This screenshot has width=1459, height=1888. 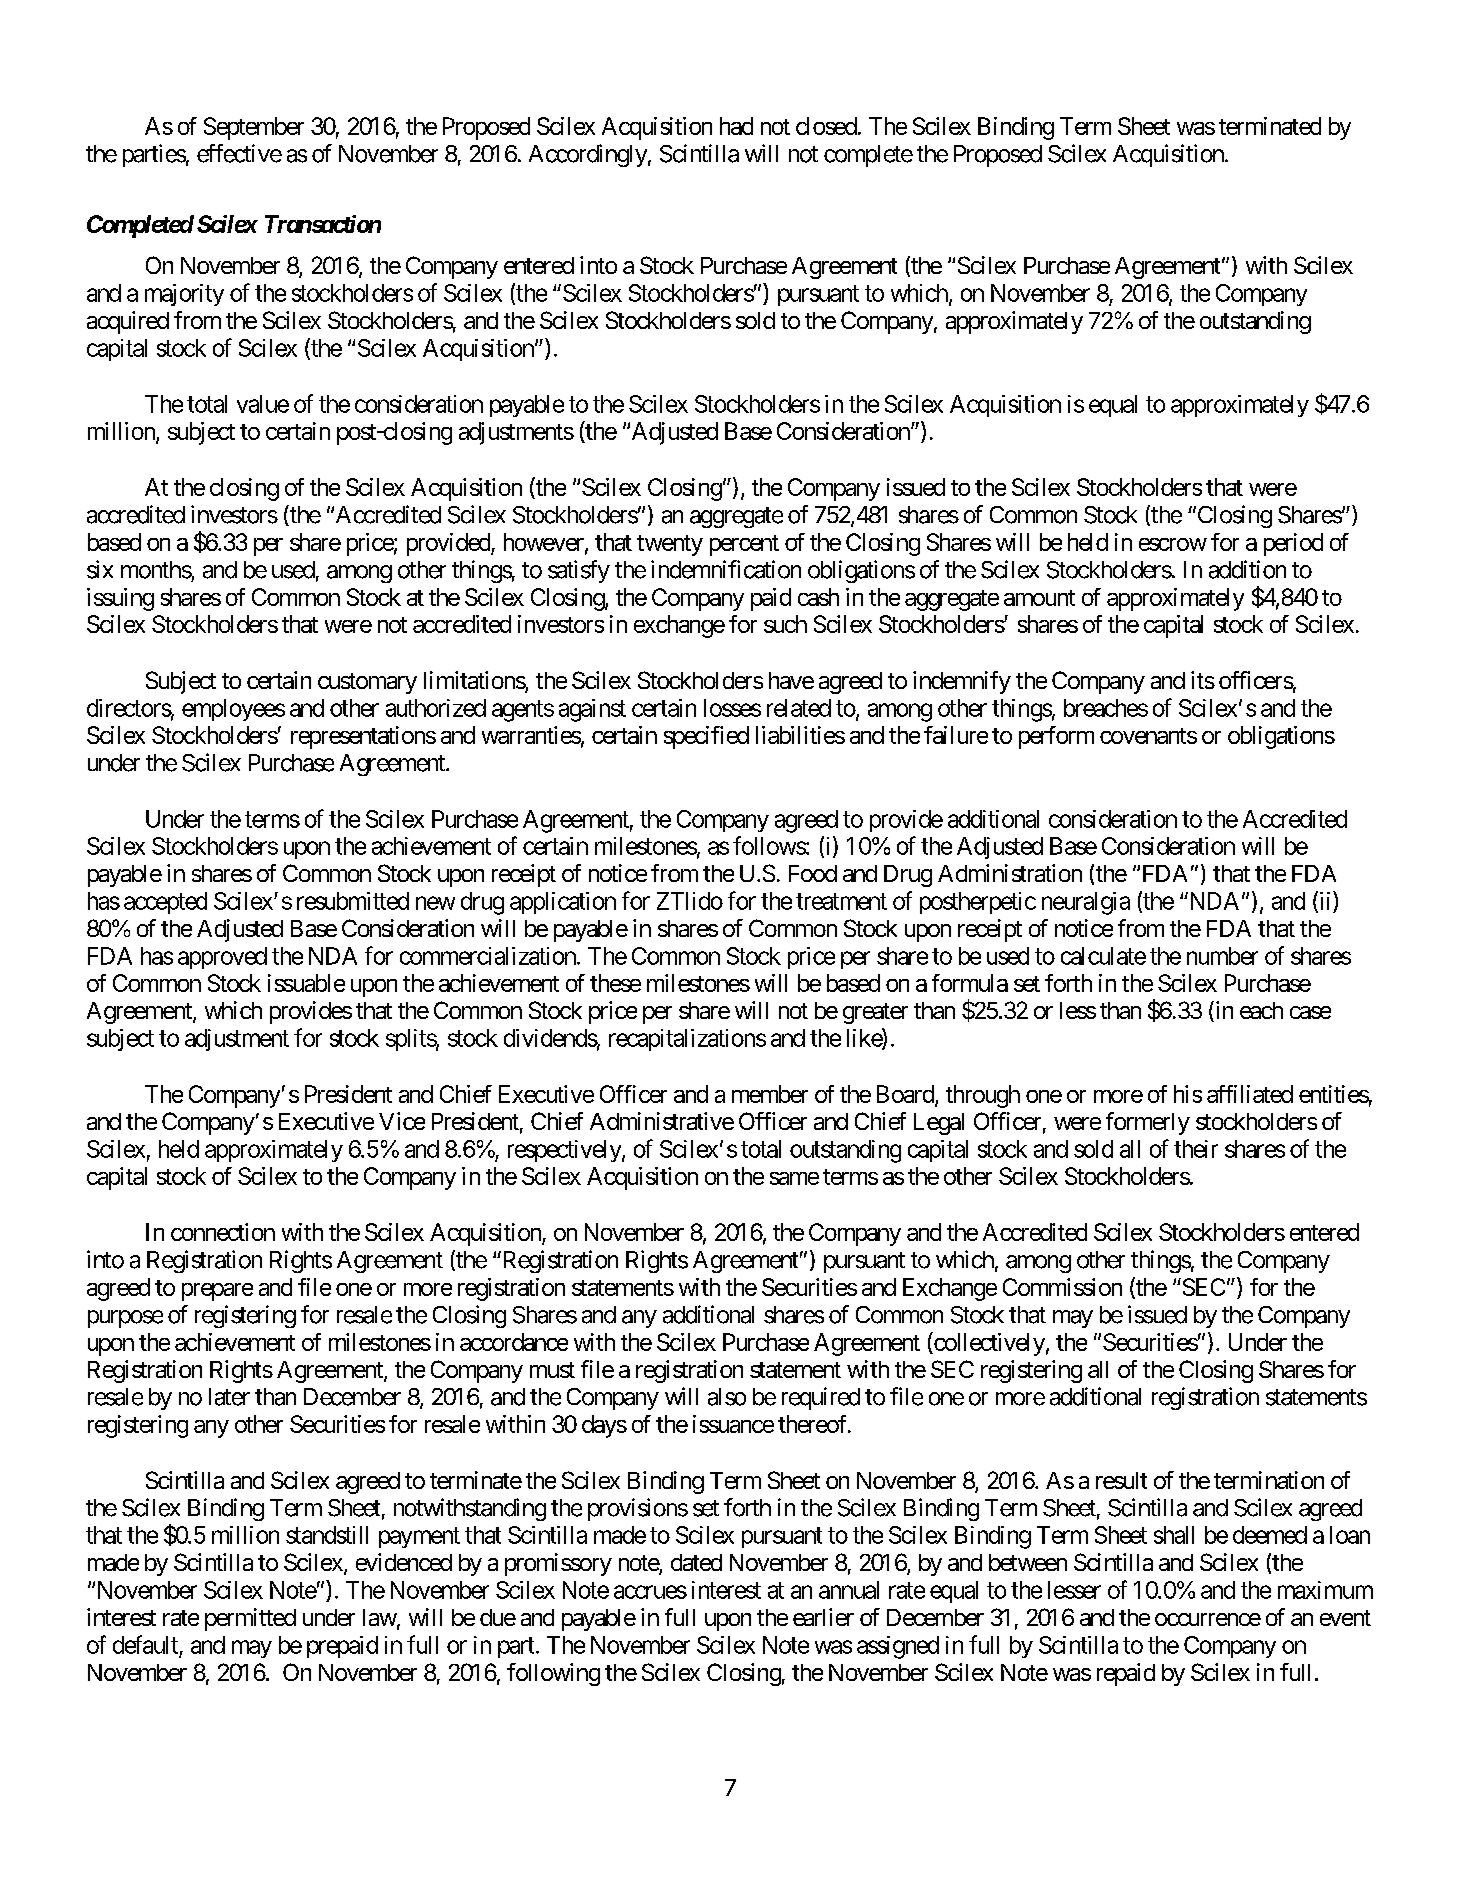 I want to click on September, so click(x=254, y=128).
